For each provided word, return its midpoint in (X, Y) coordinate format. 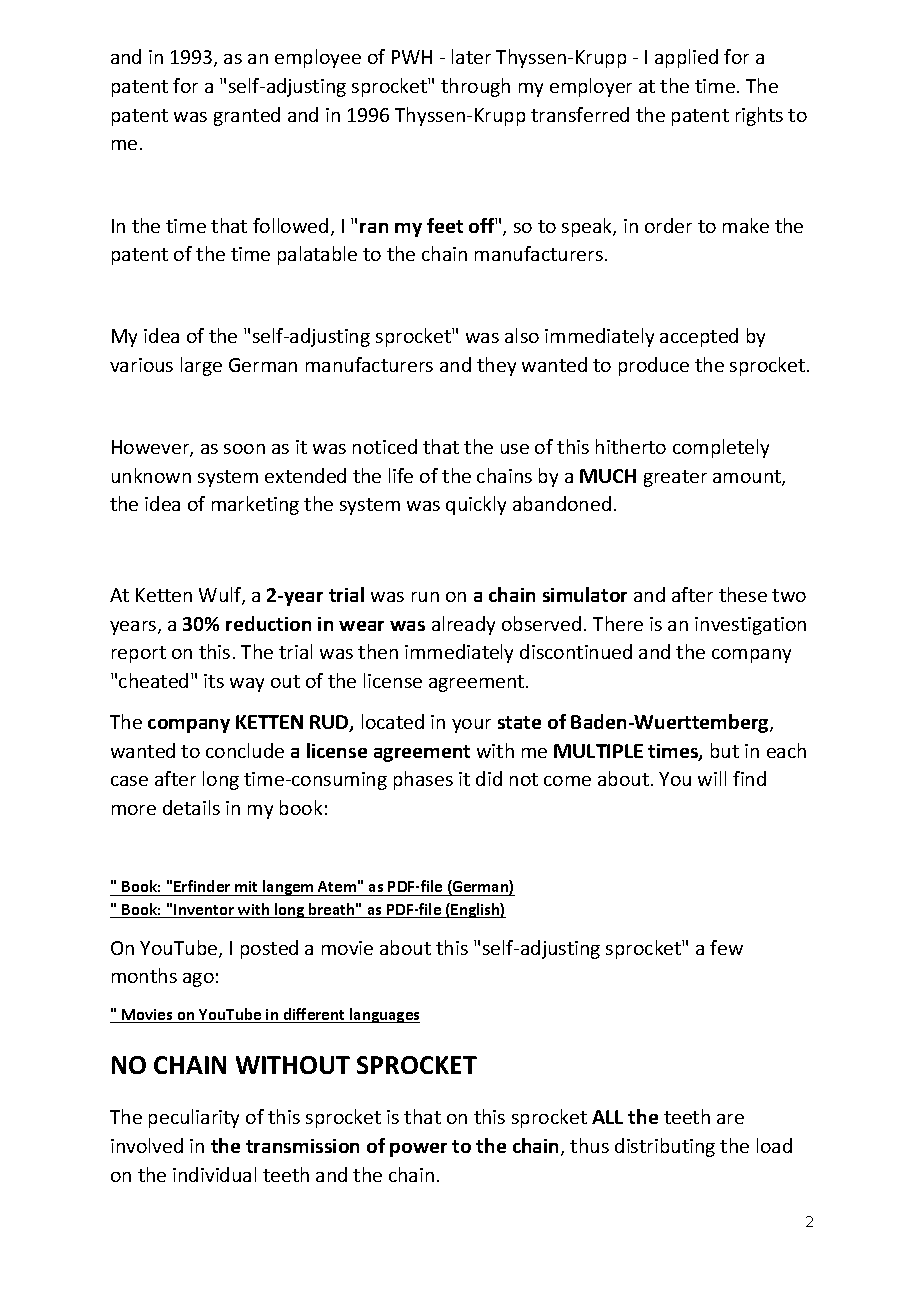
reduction (268, 623)
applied (686, 58)
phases (423, 780)
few (726, 947)
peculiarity (194, 1118)
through (475, 87)
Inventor (204, 911)
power (418, 1150)
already (463, 625)
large (201, 366)
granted (247, 116)
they (496, 366)
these (743, 594)
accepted (699, 337)
